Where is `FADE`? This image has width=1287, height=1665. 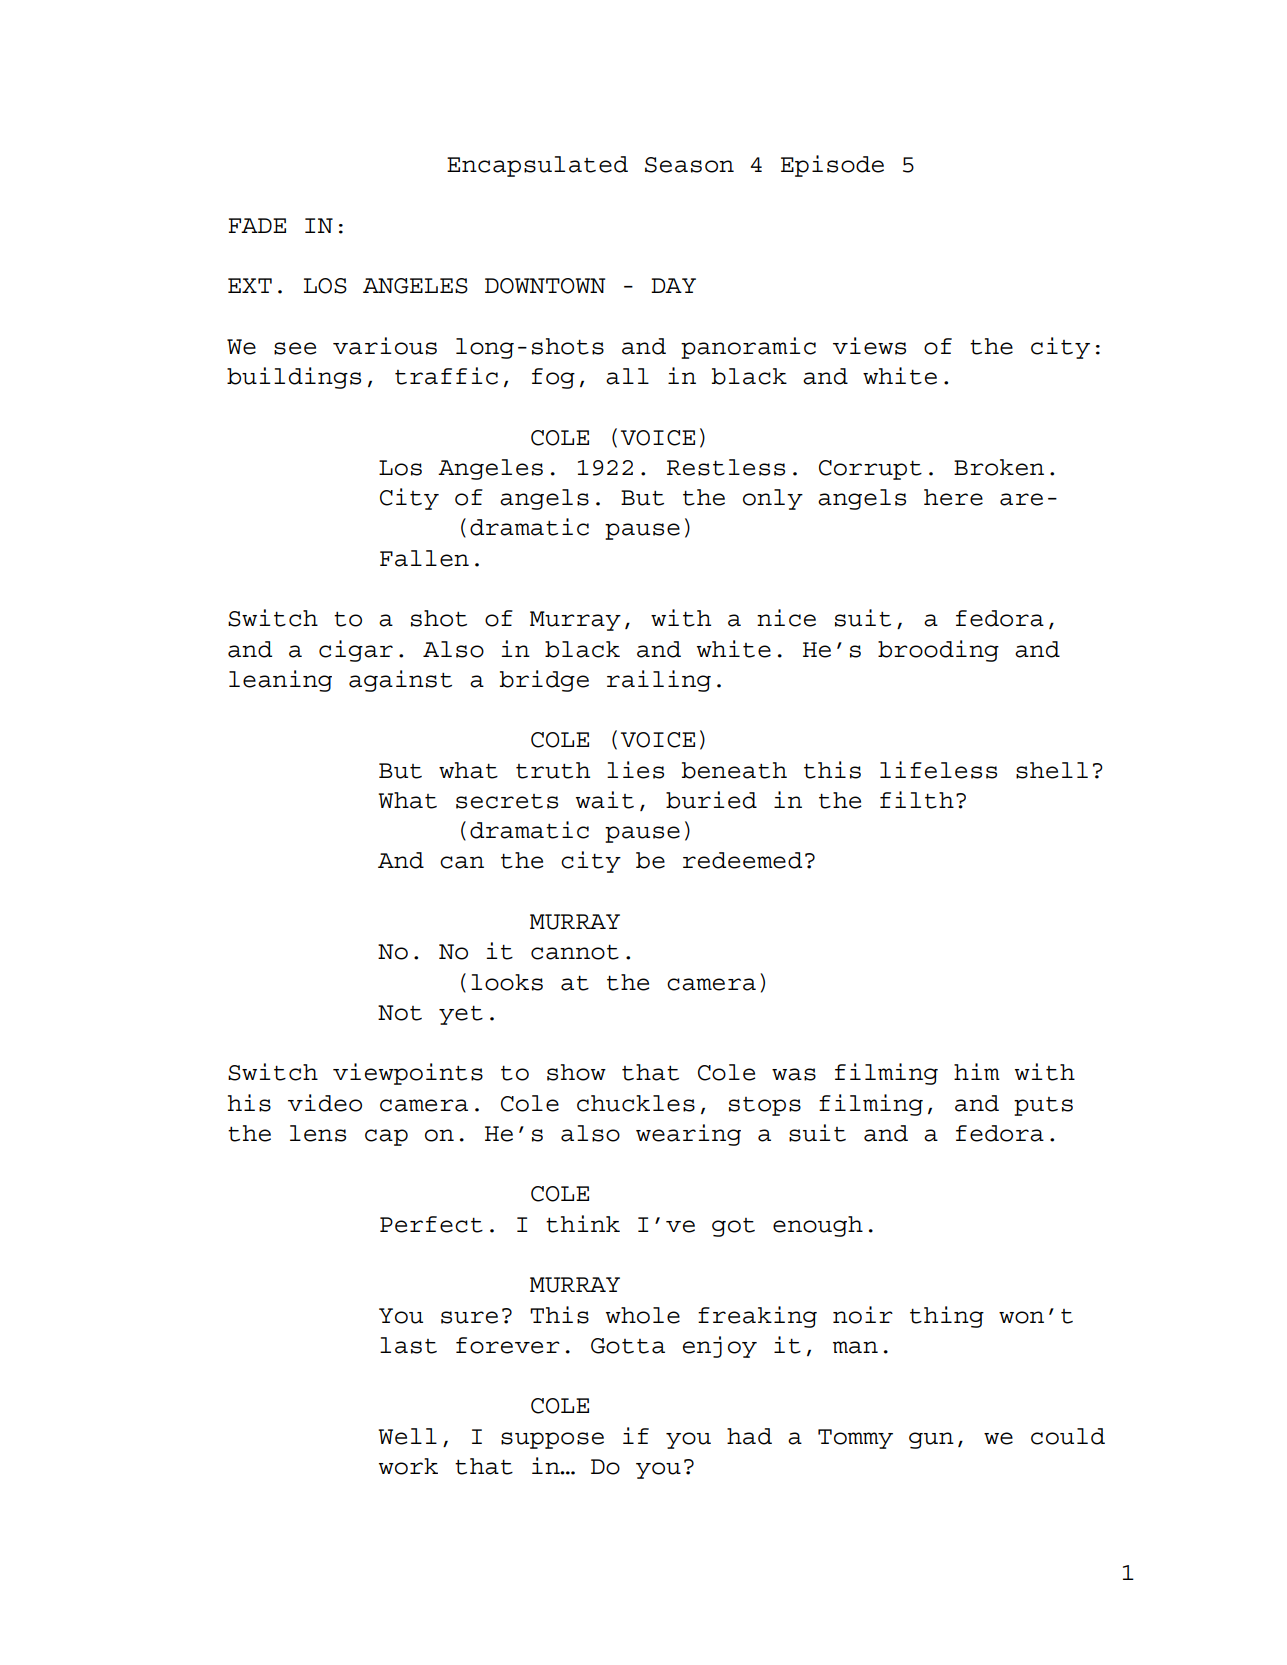
FADE is located at coordinates (257, 225).
